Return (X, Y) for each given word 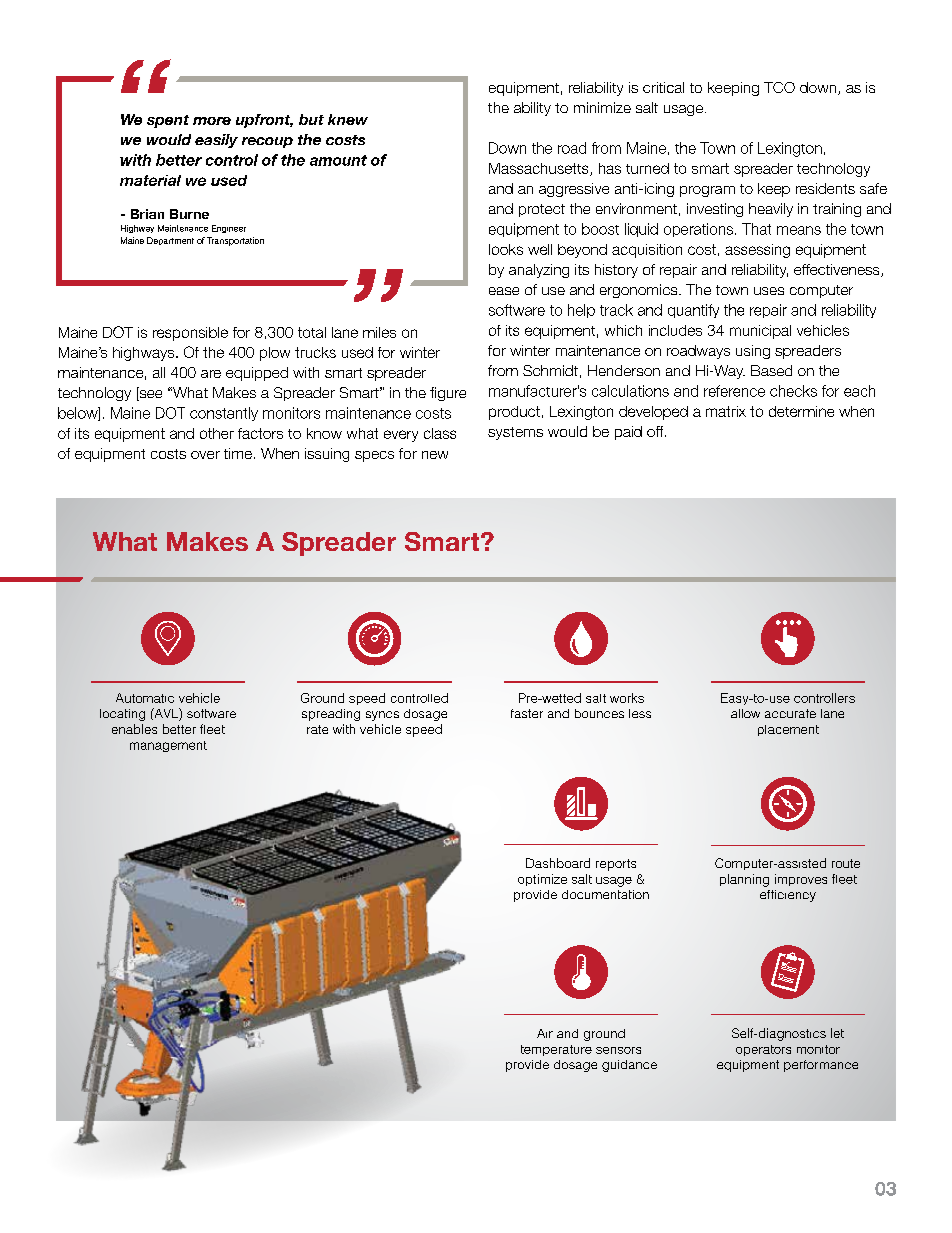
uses (769, 291)
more (212, 121)
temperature (556, 1050)
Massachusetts (540, 169)
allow (745, 713)
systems (515, 433)
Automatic (145, 698)
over (205, 455)
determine (801, 411)
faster (527, 713)
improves (801, 880)
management (168, 746)
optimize (542, 880)
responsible (190, 334)
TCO (779, 87)
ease (504, 291)
